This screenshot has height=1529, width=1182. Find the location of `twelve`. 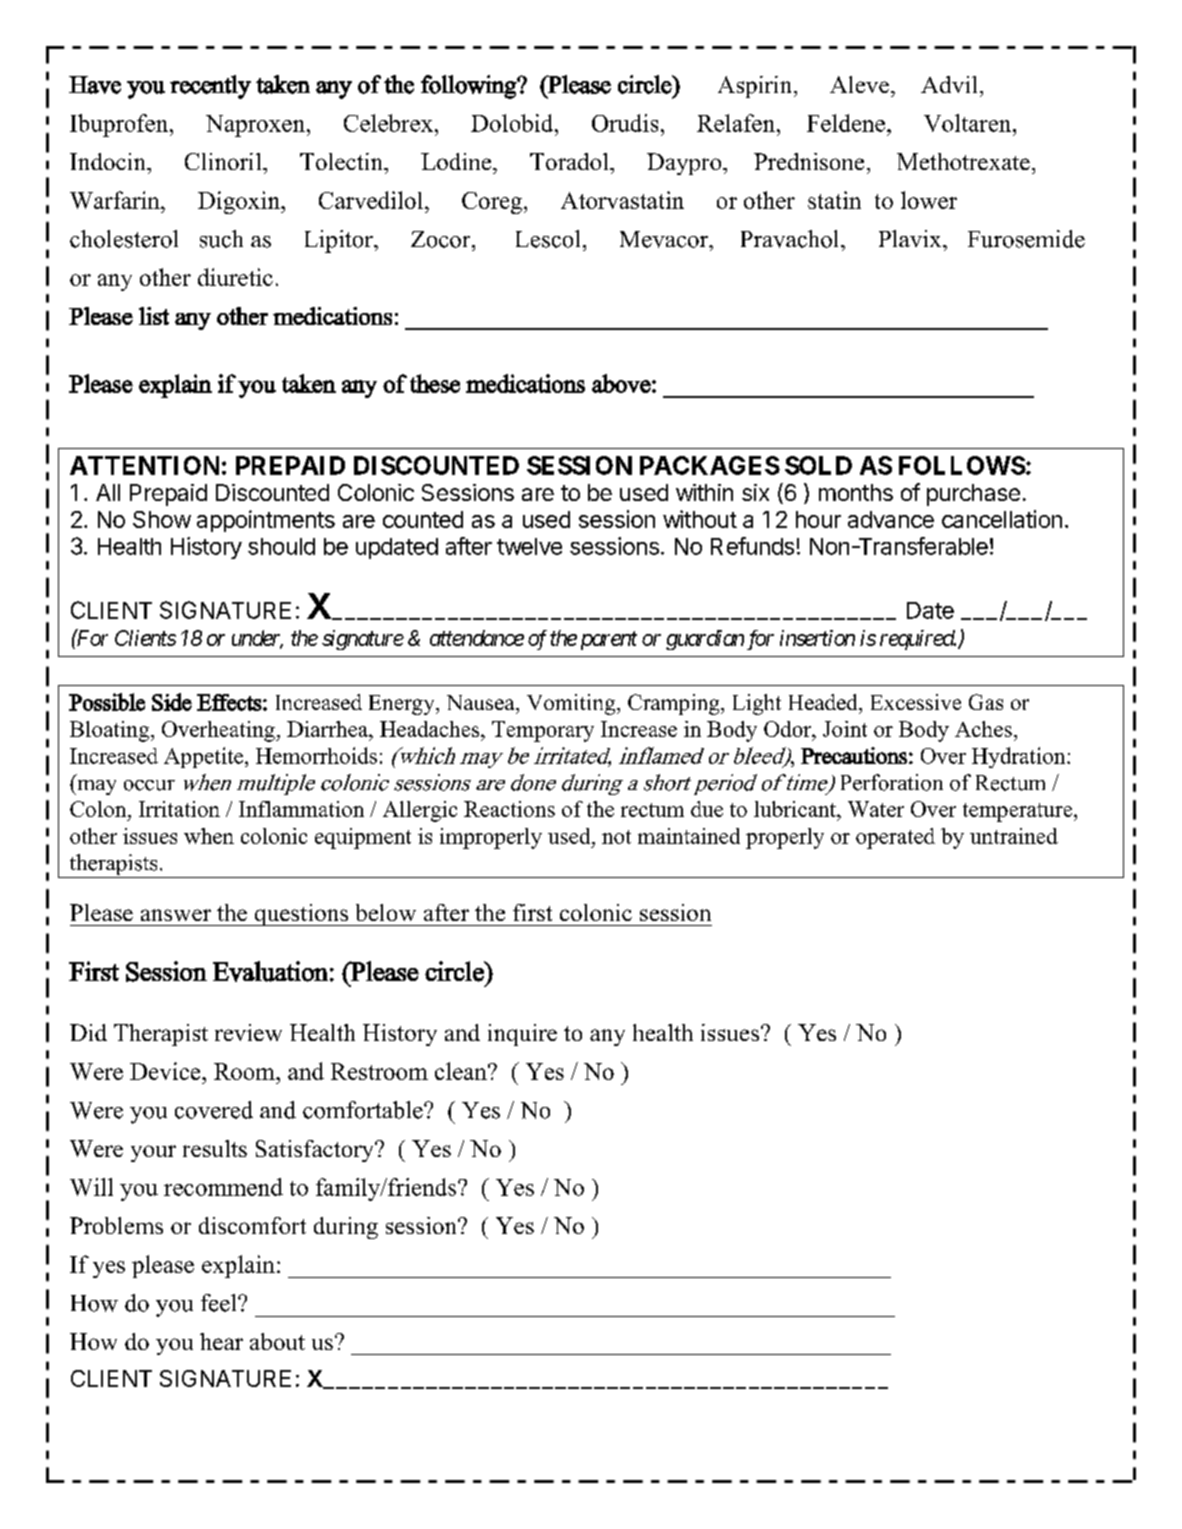

twelve is located at coordinates (529, 546).
